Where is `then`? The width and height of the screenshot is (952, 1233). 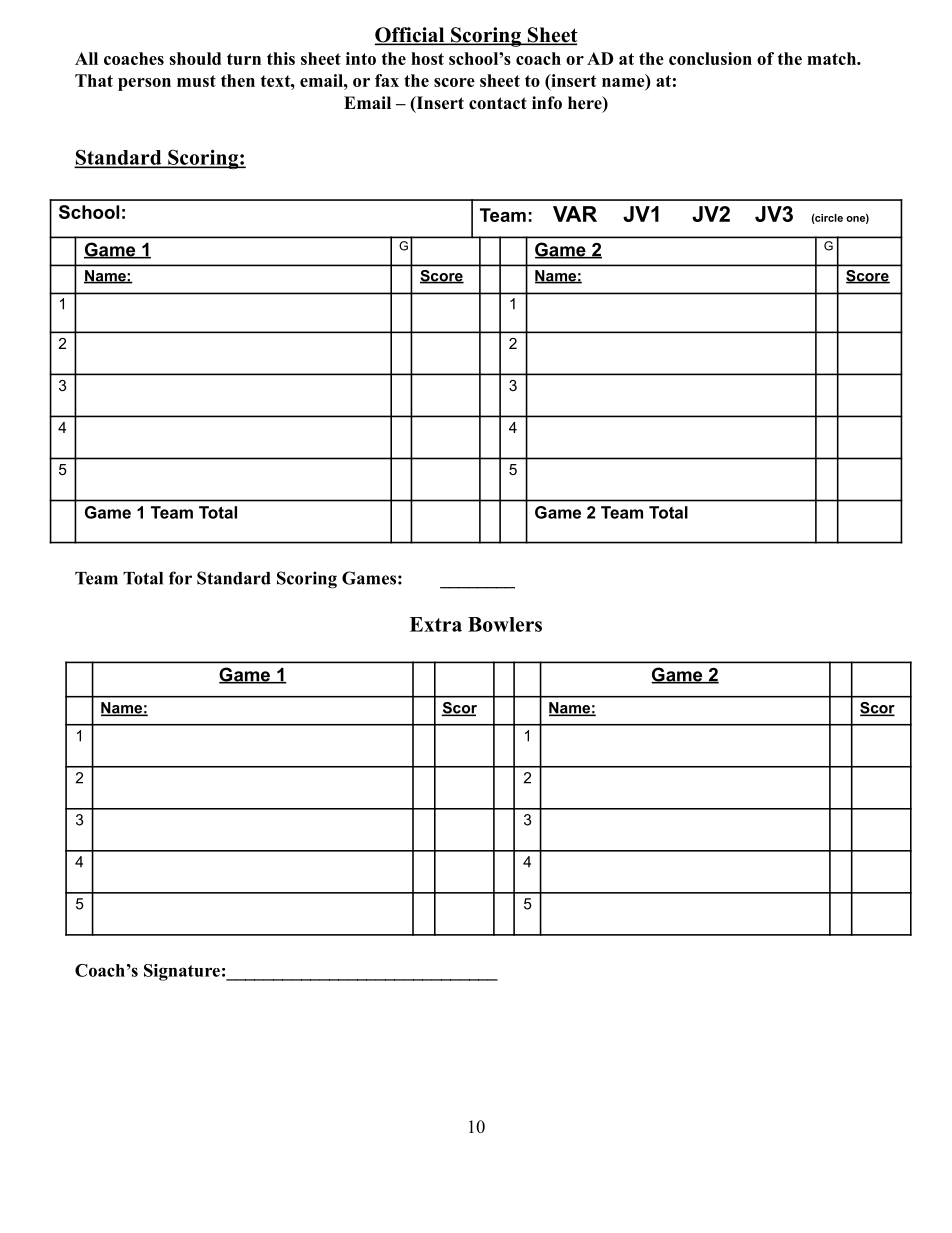 then is located at coordinates (238, 80).
